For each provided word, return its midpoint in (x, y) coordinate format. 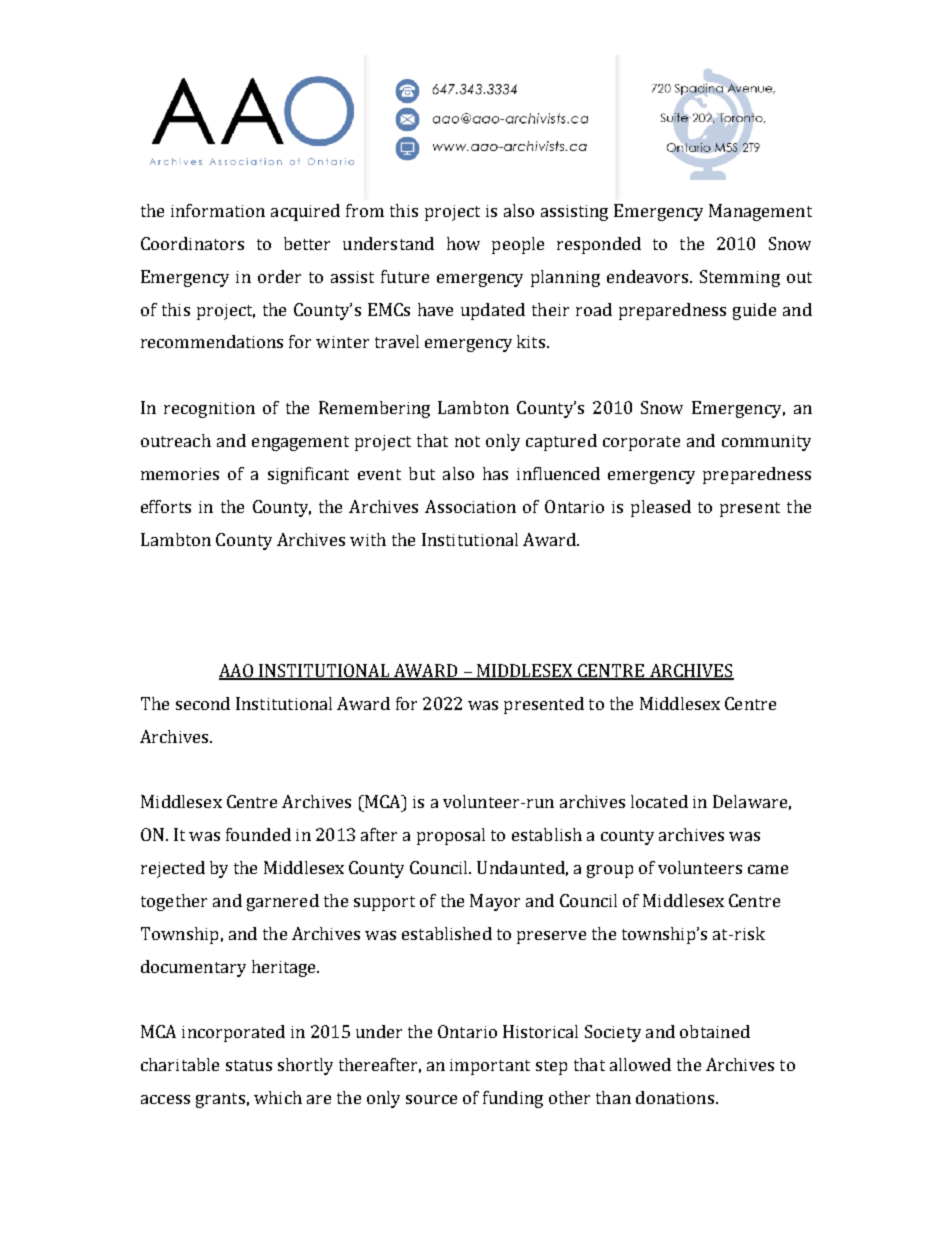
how (463, 243)
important (490, 1067)
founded (258, 834)
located (659, 801)
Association (470, 506)
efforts (166, 506)
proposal (451, 836)
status (249, 1065)
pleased (661, 508)
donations (675, 1097)
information (218, 210)
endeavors (649, 276)
